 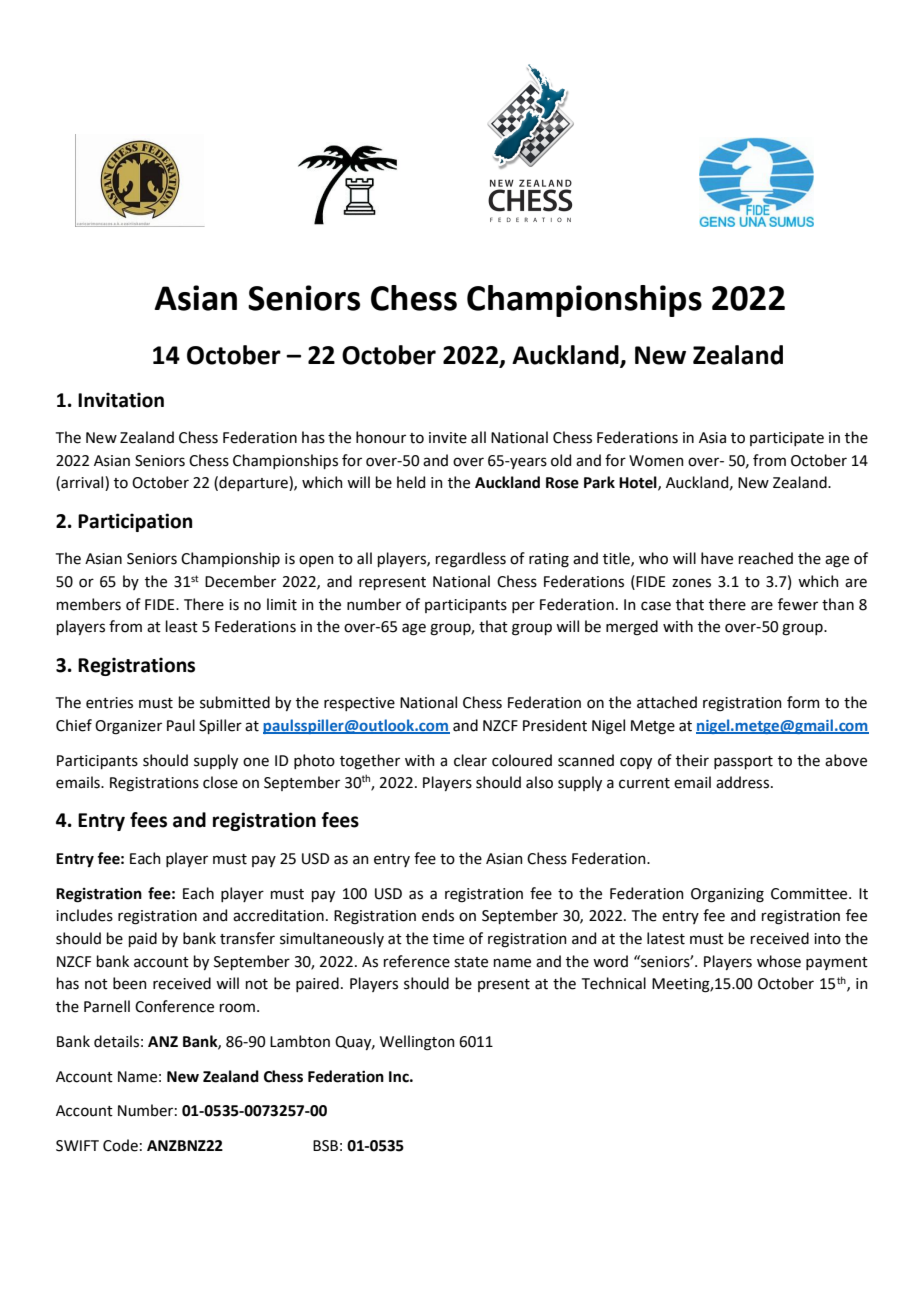 I want to click on form, so click(x=803, y=702).
